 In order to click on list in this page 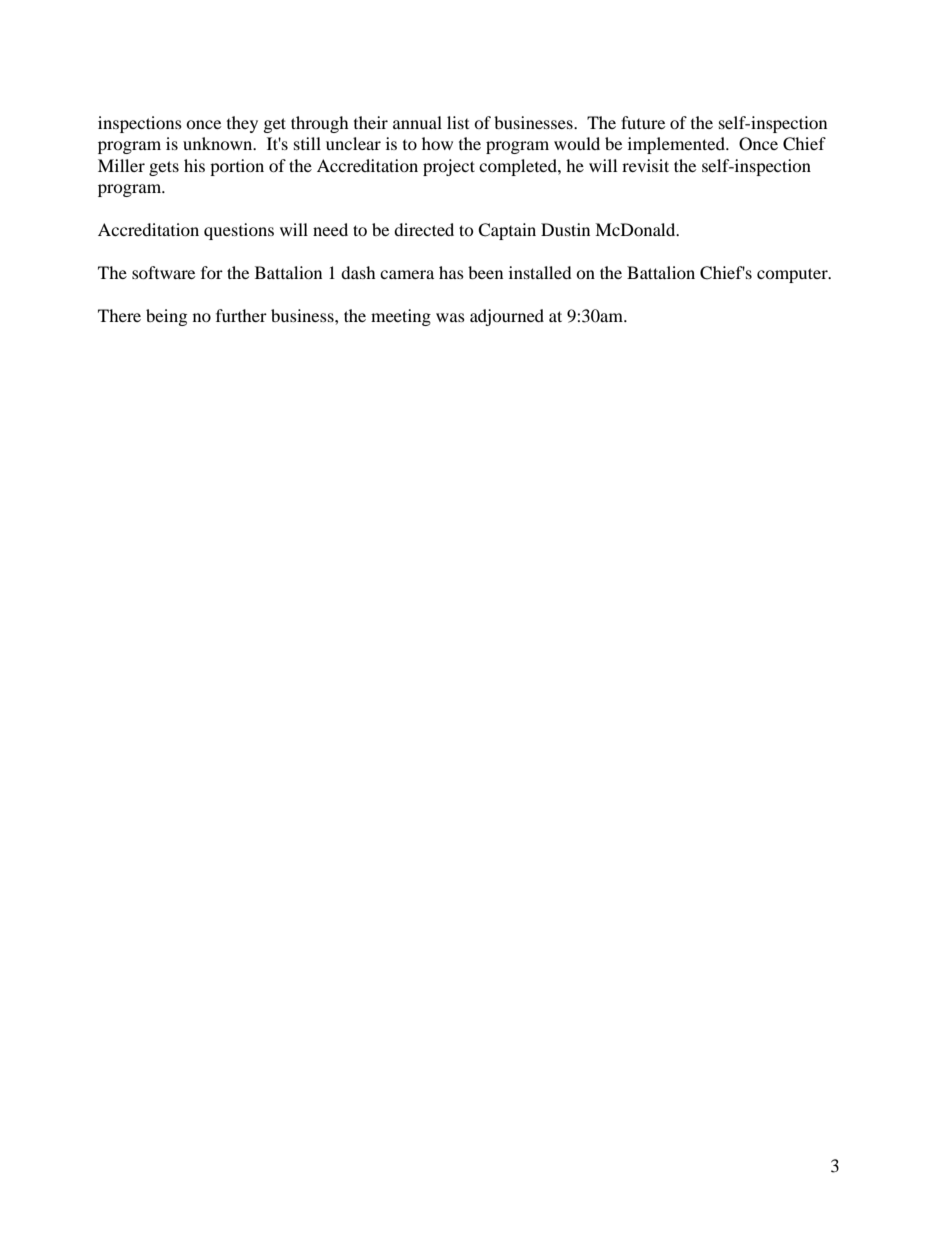, I will do `click(458, 122)`.
